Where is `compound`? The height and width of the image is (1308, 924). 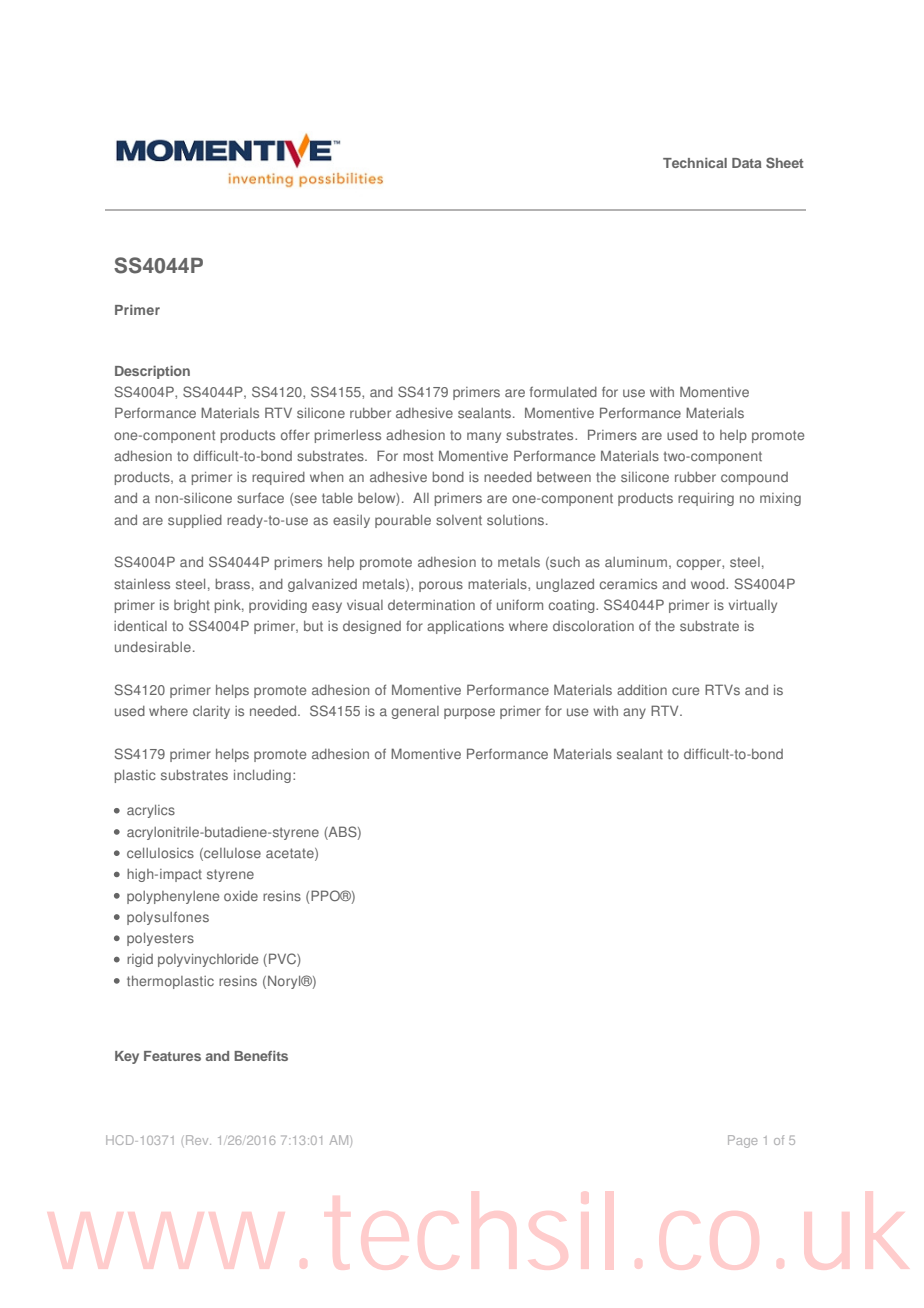
compound is located at coordinates (754, 478).
